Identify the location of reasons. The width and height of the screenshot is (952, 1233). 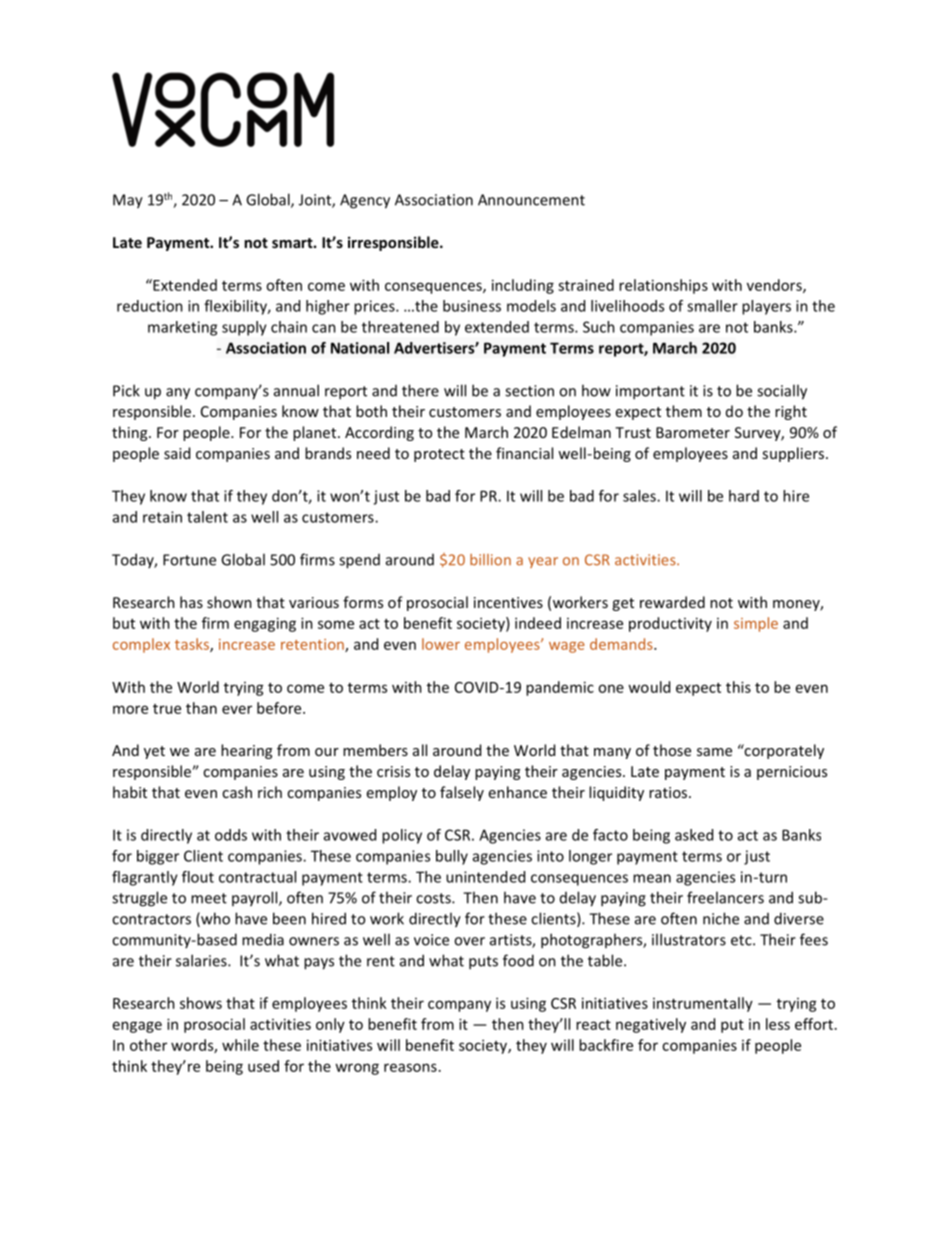
(410, 1067).
